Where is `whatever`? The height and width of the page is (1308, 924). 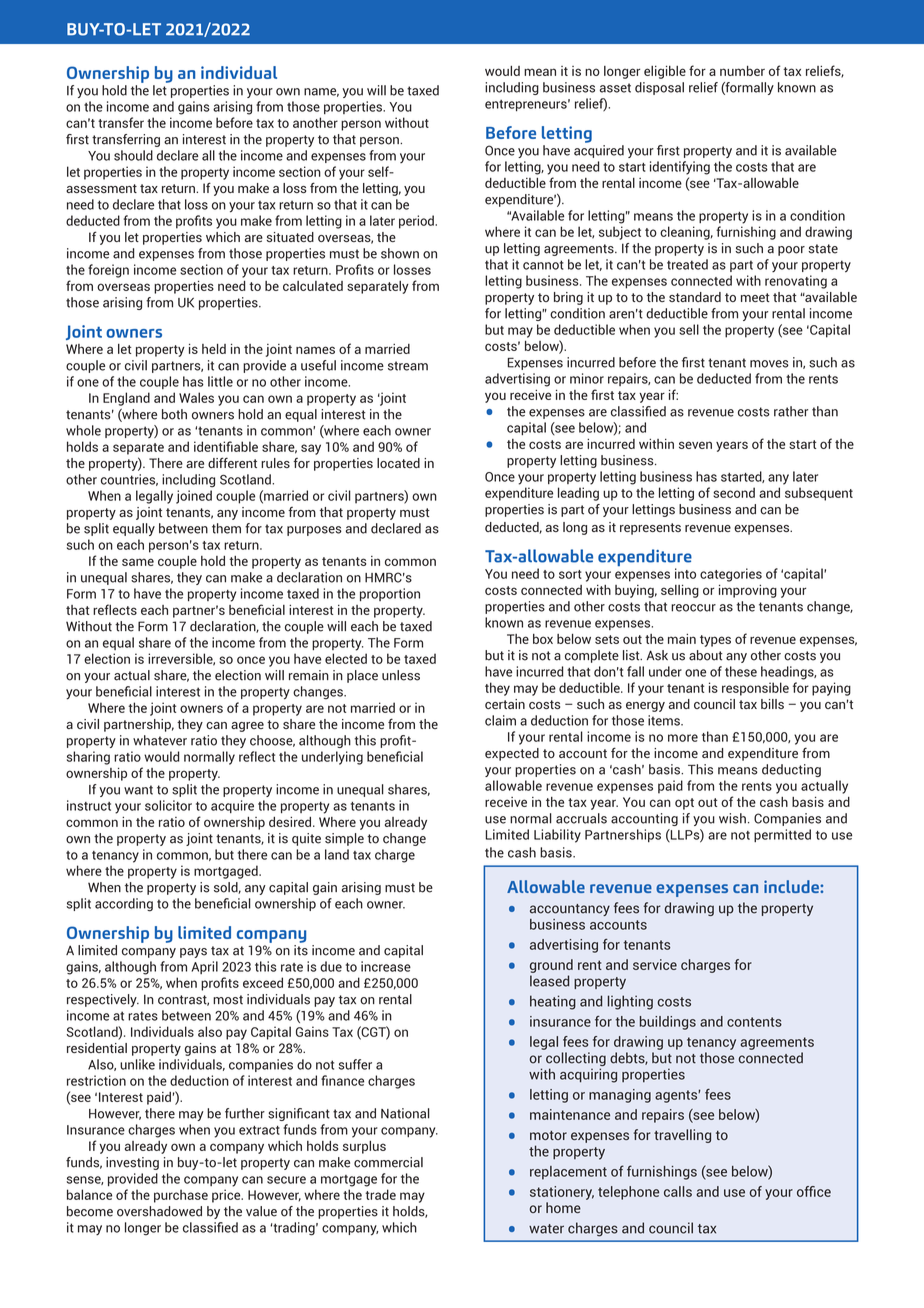 whatever is located at coordinates (160, 740).
